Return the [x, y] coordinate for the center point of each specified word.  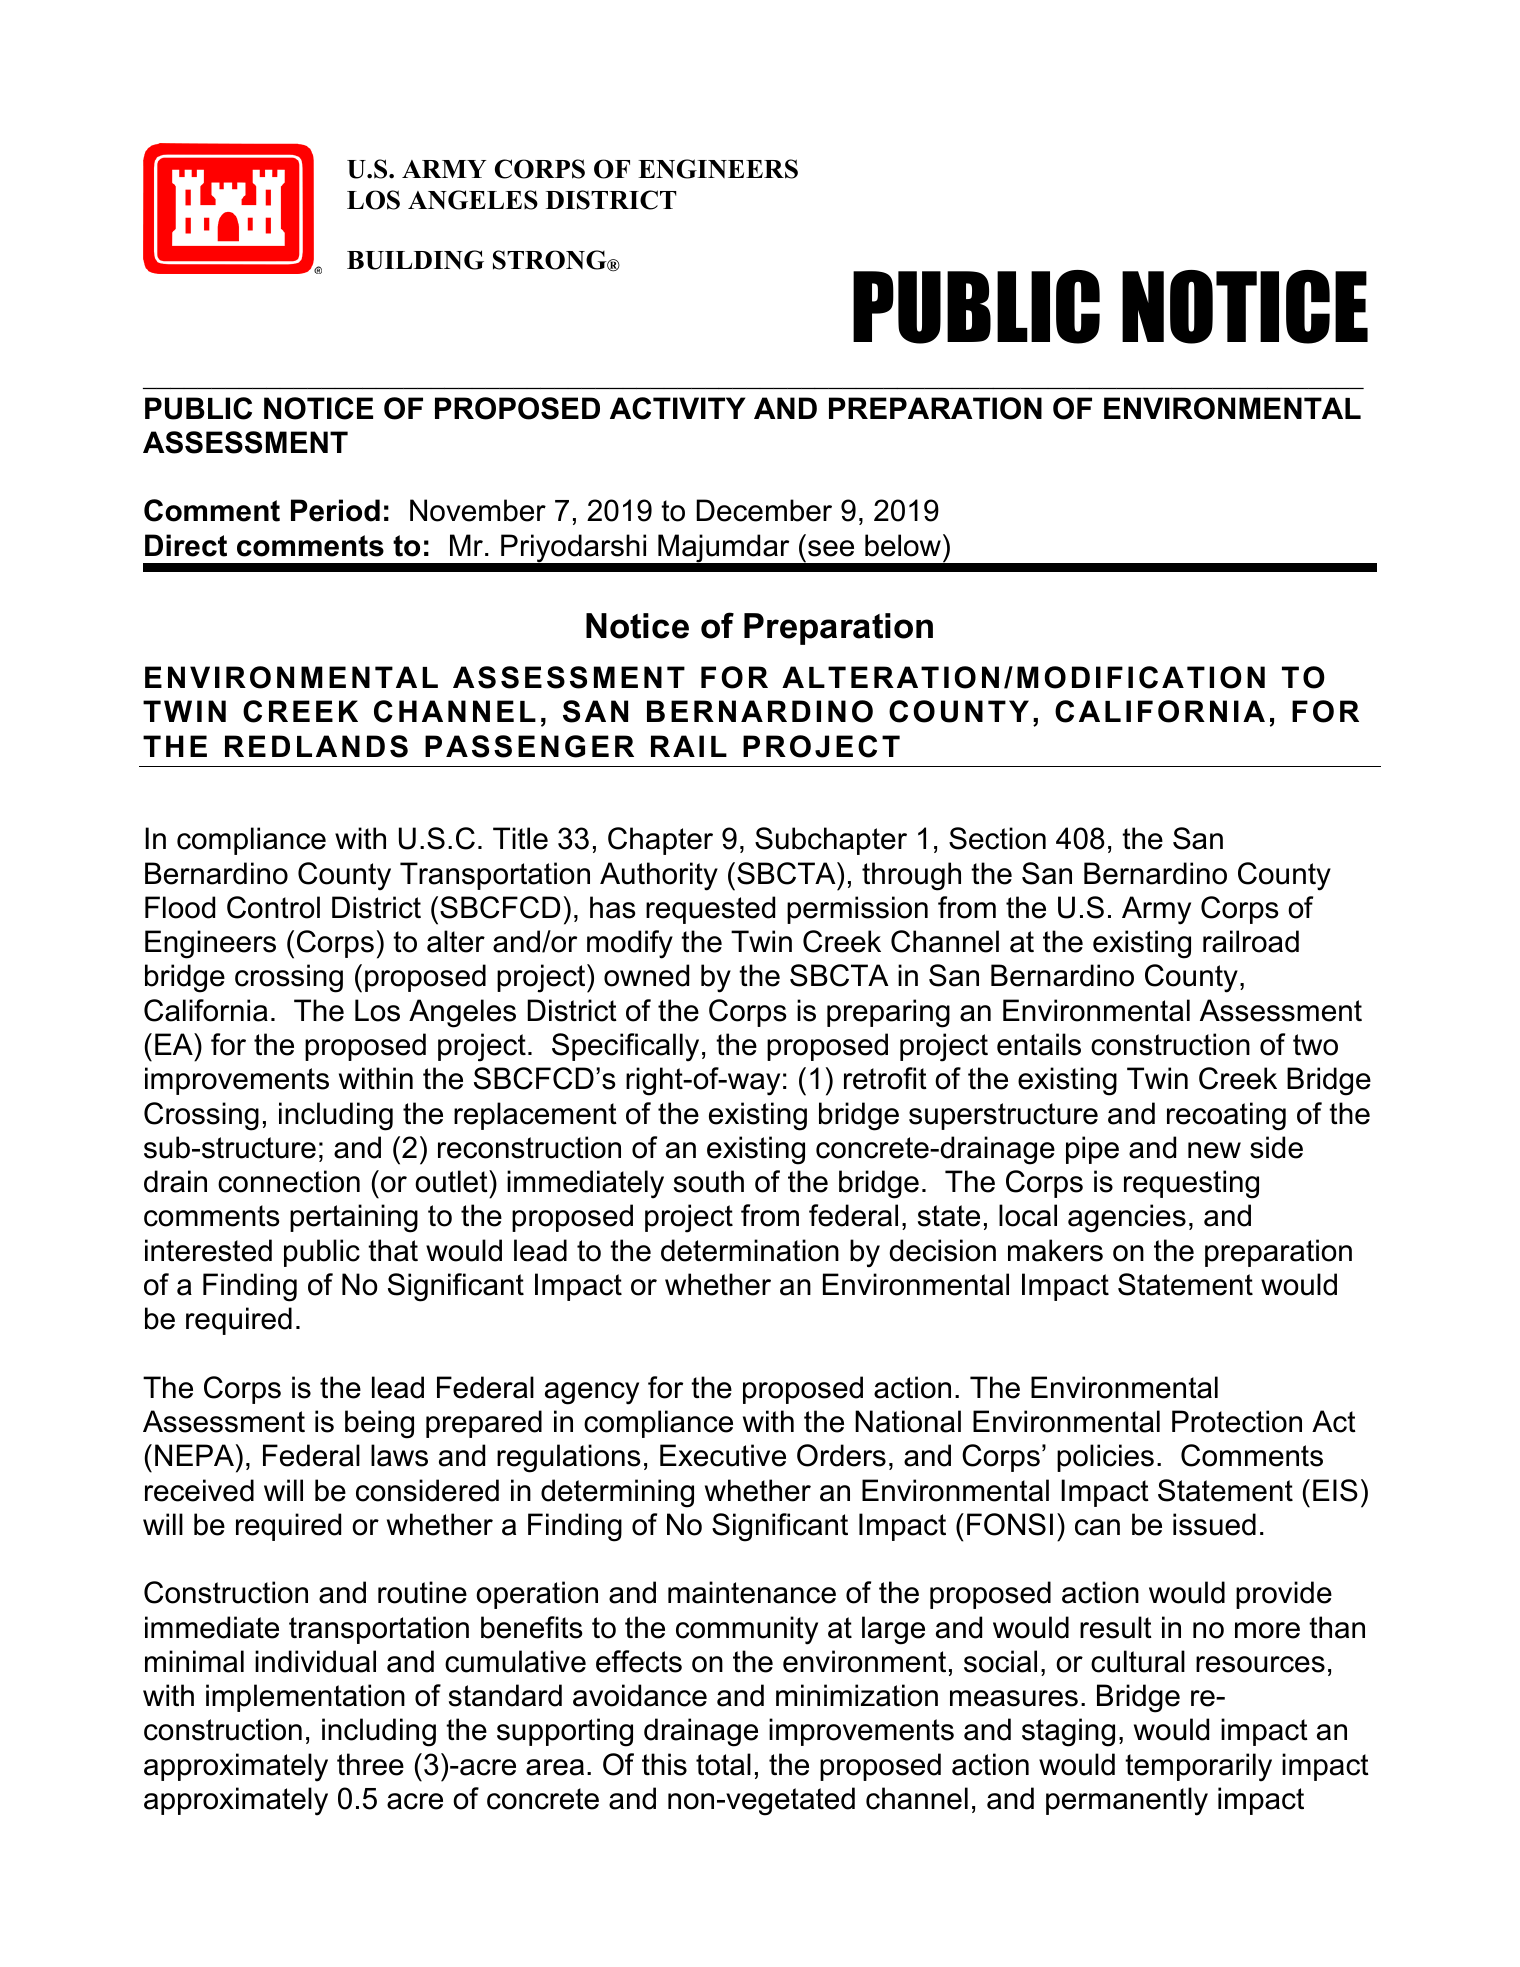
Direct [186, 545]
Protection [1237, 1421]
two [1315, 1045]
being [379, 1424]
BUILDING [415, 260]
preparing [888, 1013]
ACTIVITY [677, 408]
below [903, 545]
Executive [723, 1455]
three [370, 1764]
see [831, 548]
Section [997, 838]
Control [273, 907]
